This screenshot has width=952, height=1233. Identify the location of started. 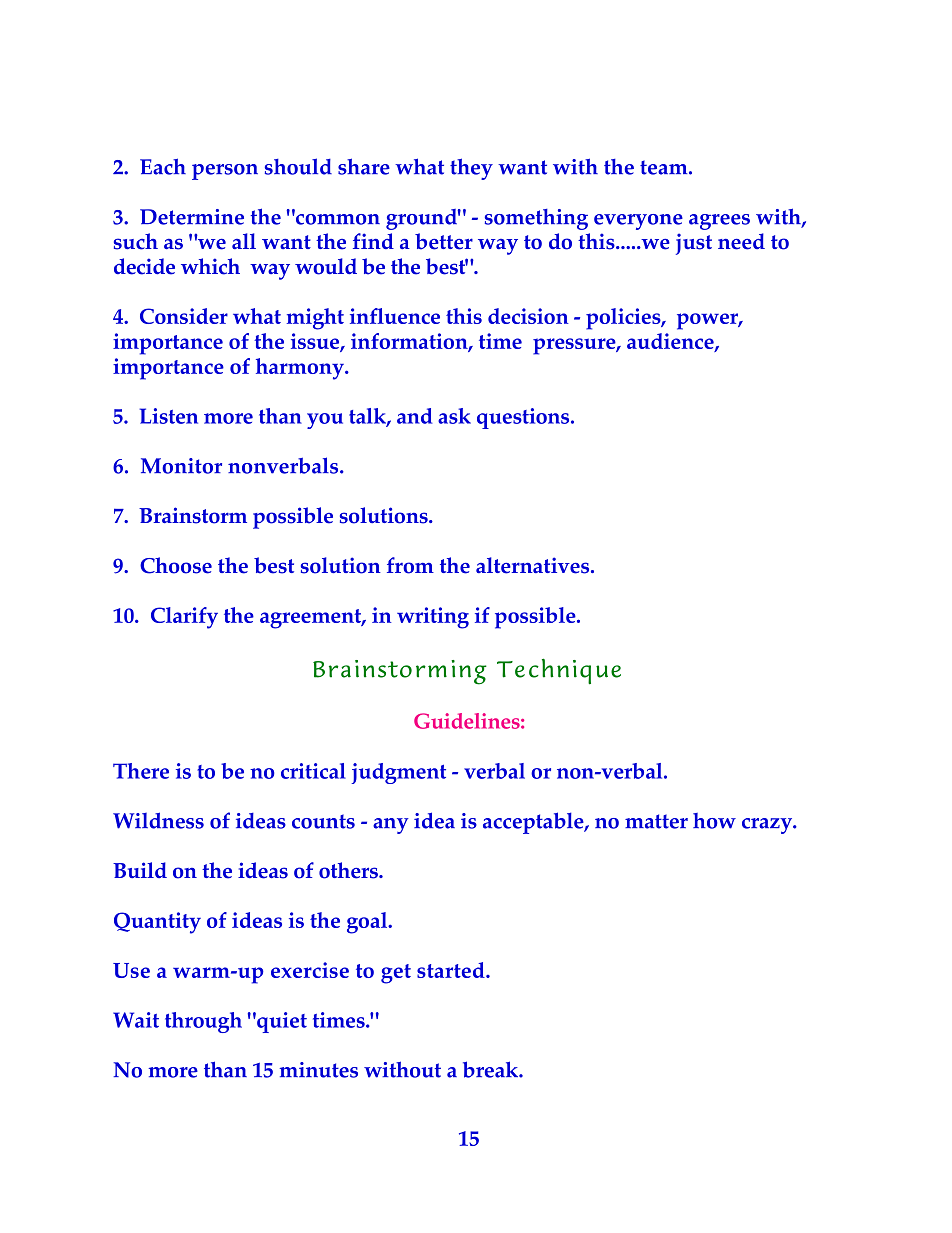
(452, 970).
